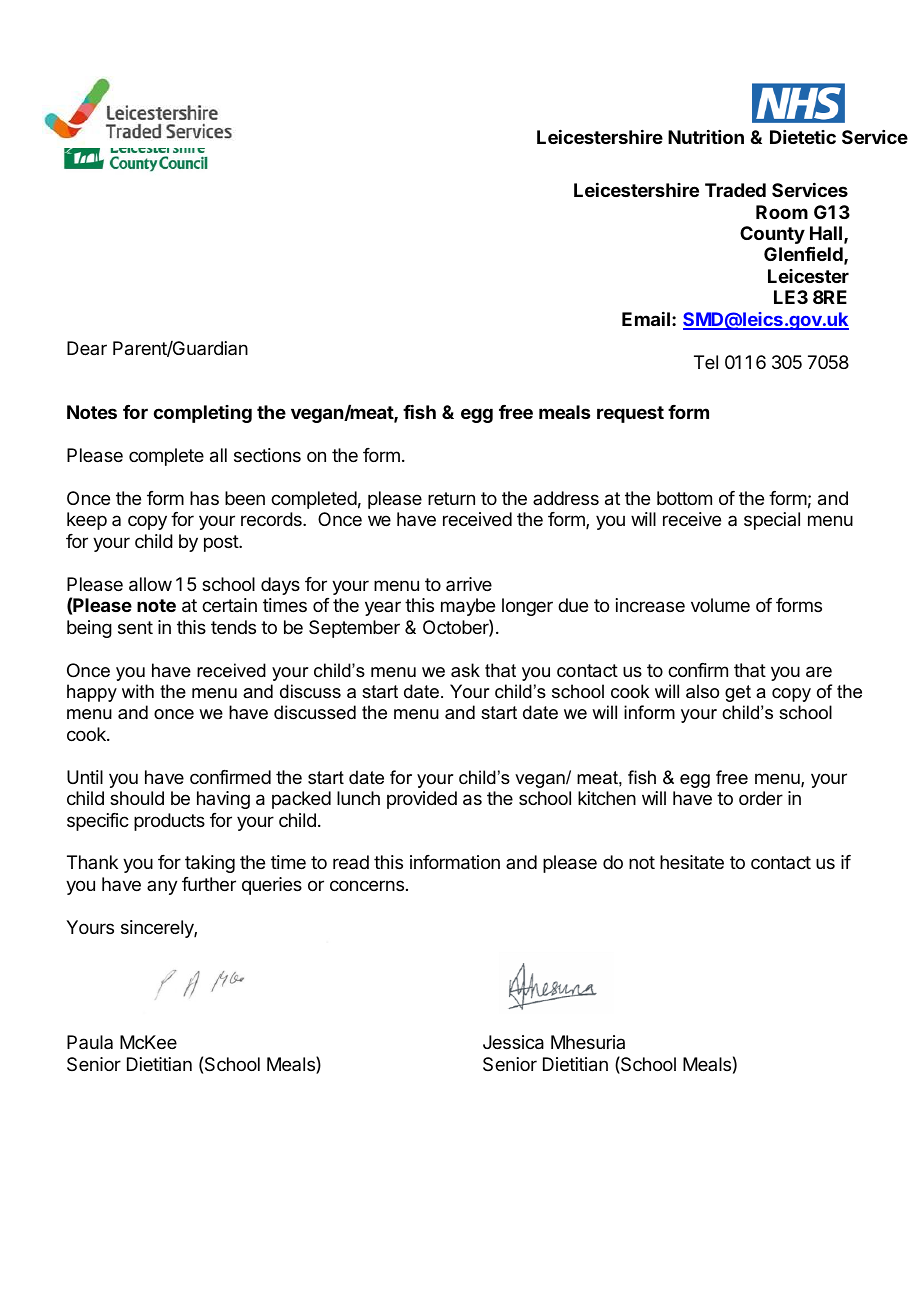  What do you see at coordinates (469, 584) in the screenshot?
I see `arrive` at bounding box center [469, 584].
